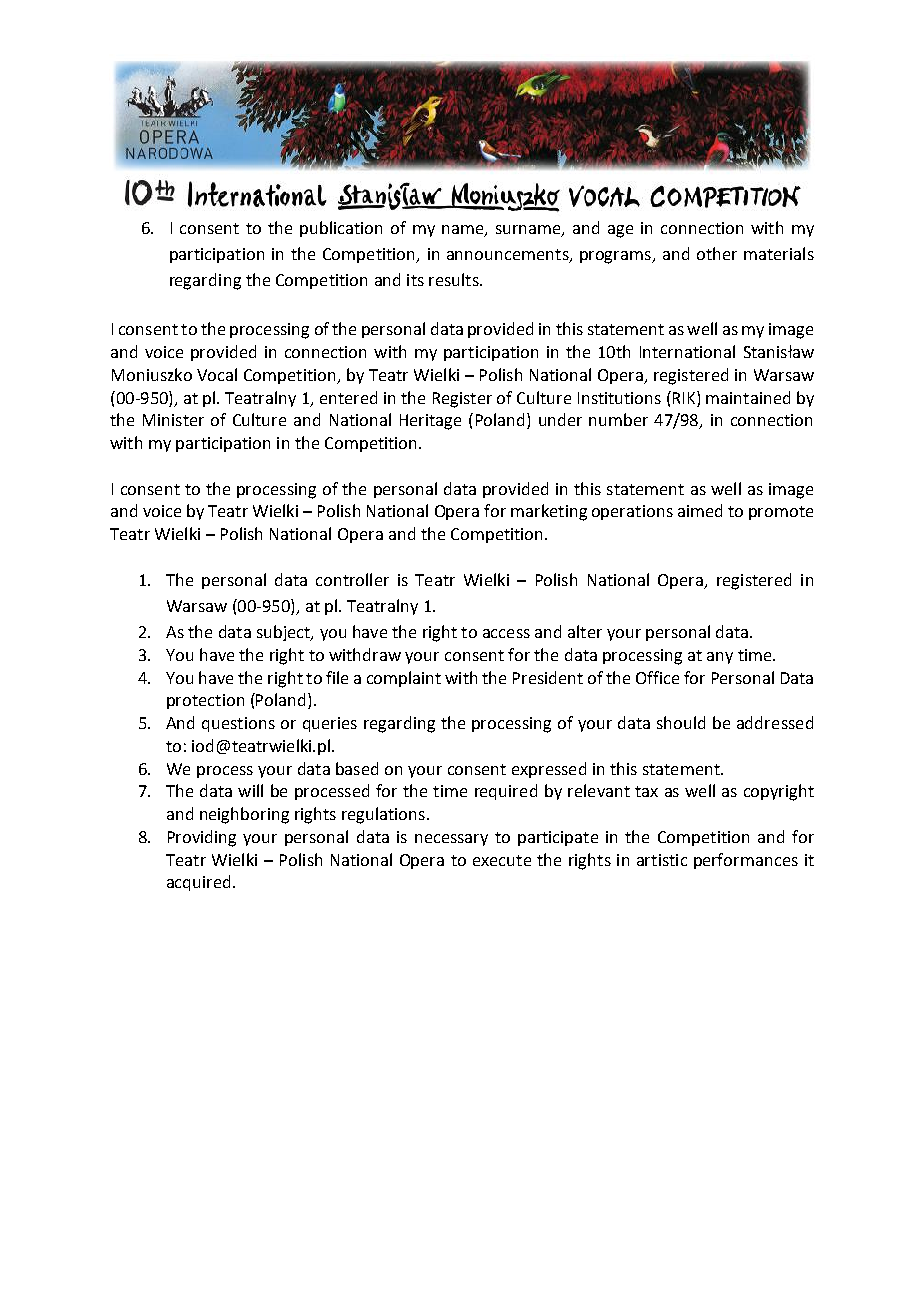  What do you see at coordinates (700, 510) in the image?
I see `aimed` at bounding box center [700, 510].
